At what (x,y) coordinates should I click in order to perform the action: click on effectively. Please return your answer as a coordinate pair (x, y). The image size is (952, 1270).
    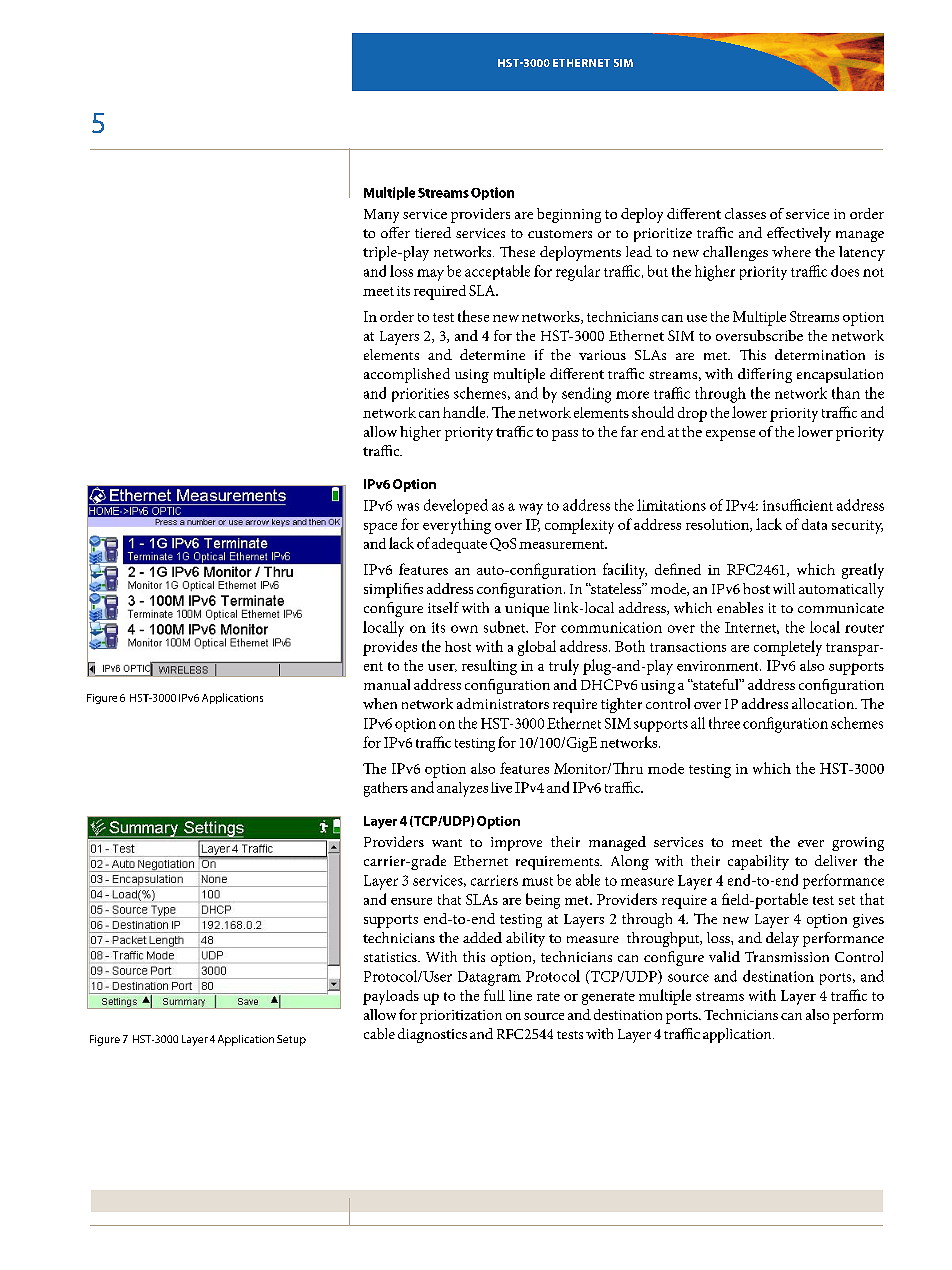
    Looking at the image, I should click on (799, 234).
